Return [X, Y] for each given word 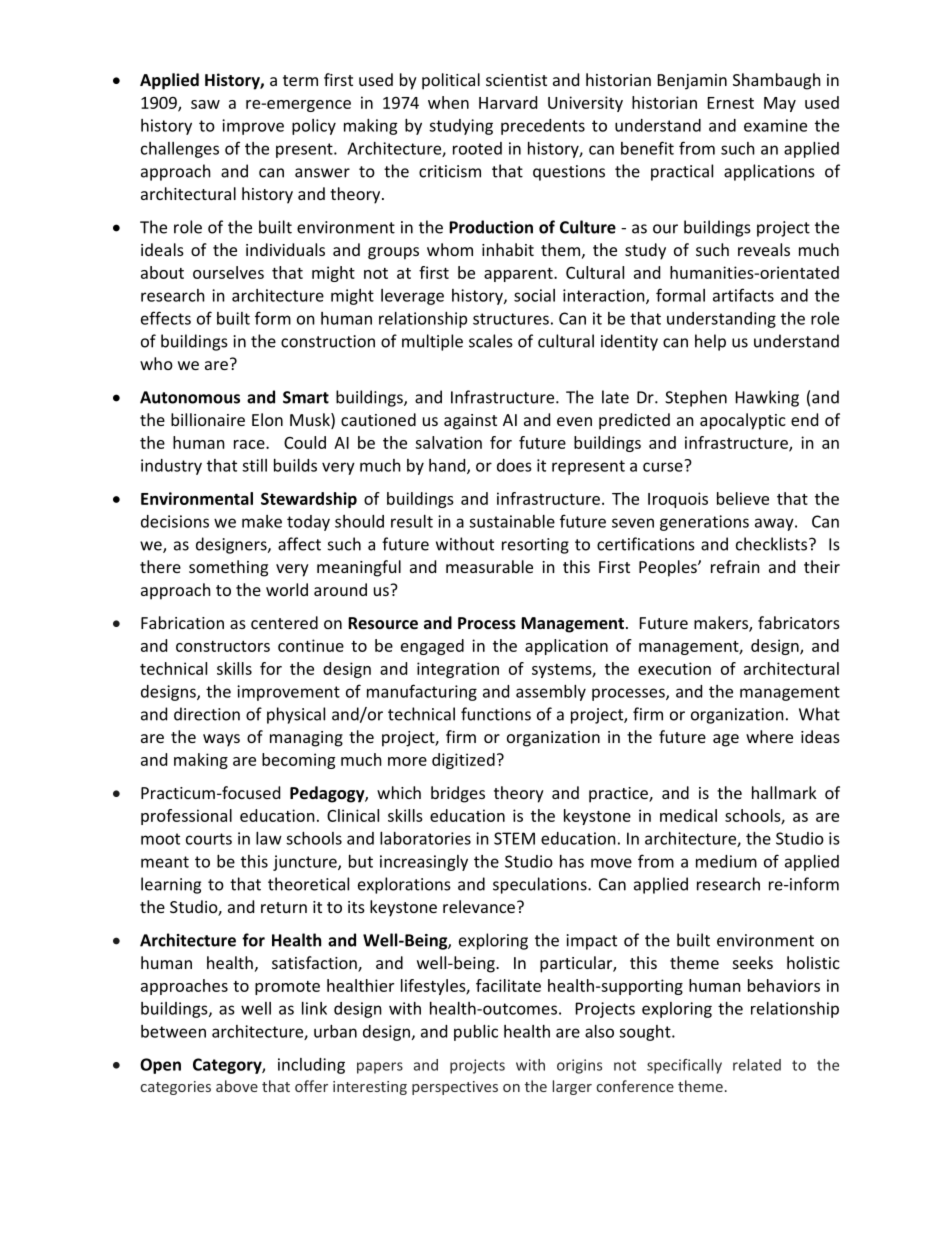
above [237, 1086]
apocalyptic [743, 421]
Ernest [731, 103]
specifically [684, 1066]
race [250, 444]
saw [205, 104]
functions [496, 714]
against [470, 422]
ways [221, 740]
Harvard [508, 102]
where [769, 736]
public [476, 1033]
